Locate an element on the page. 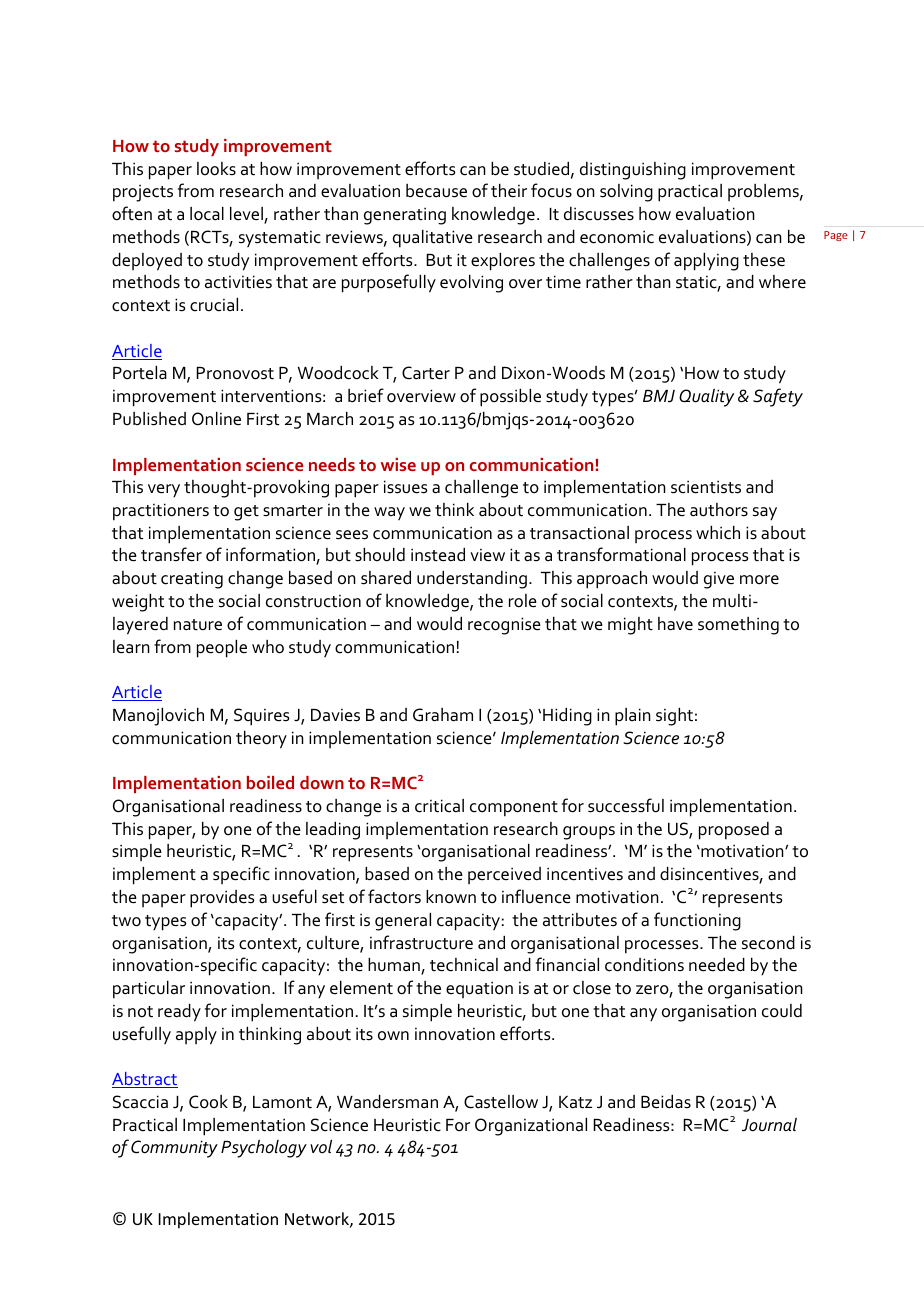  their is located at coordinates (509, 191).
